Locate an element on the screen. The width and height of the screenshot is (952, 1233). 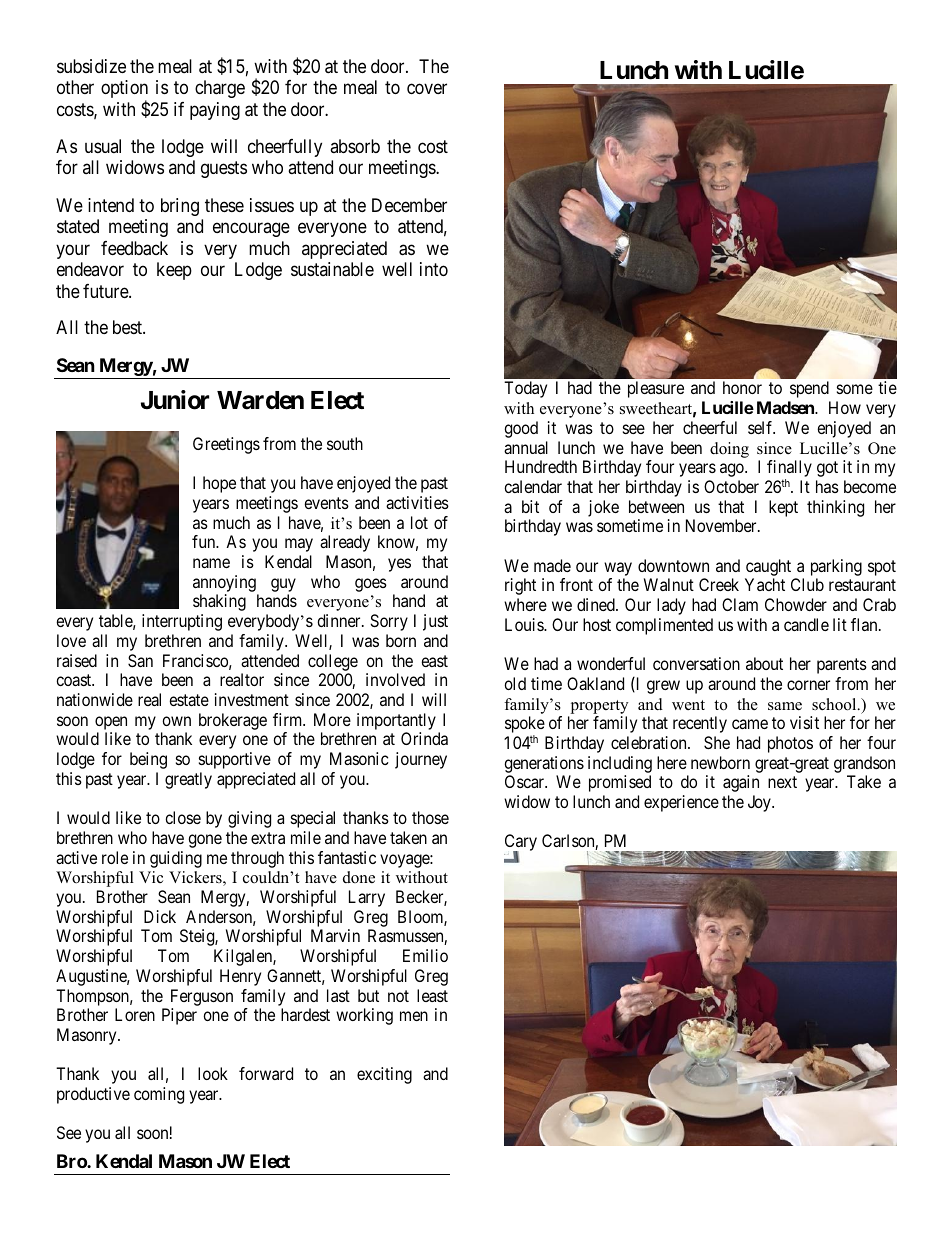
Junior is located at coordinates (175, 400).
